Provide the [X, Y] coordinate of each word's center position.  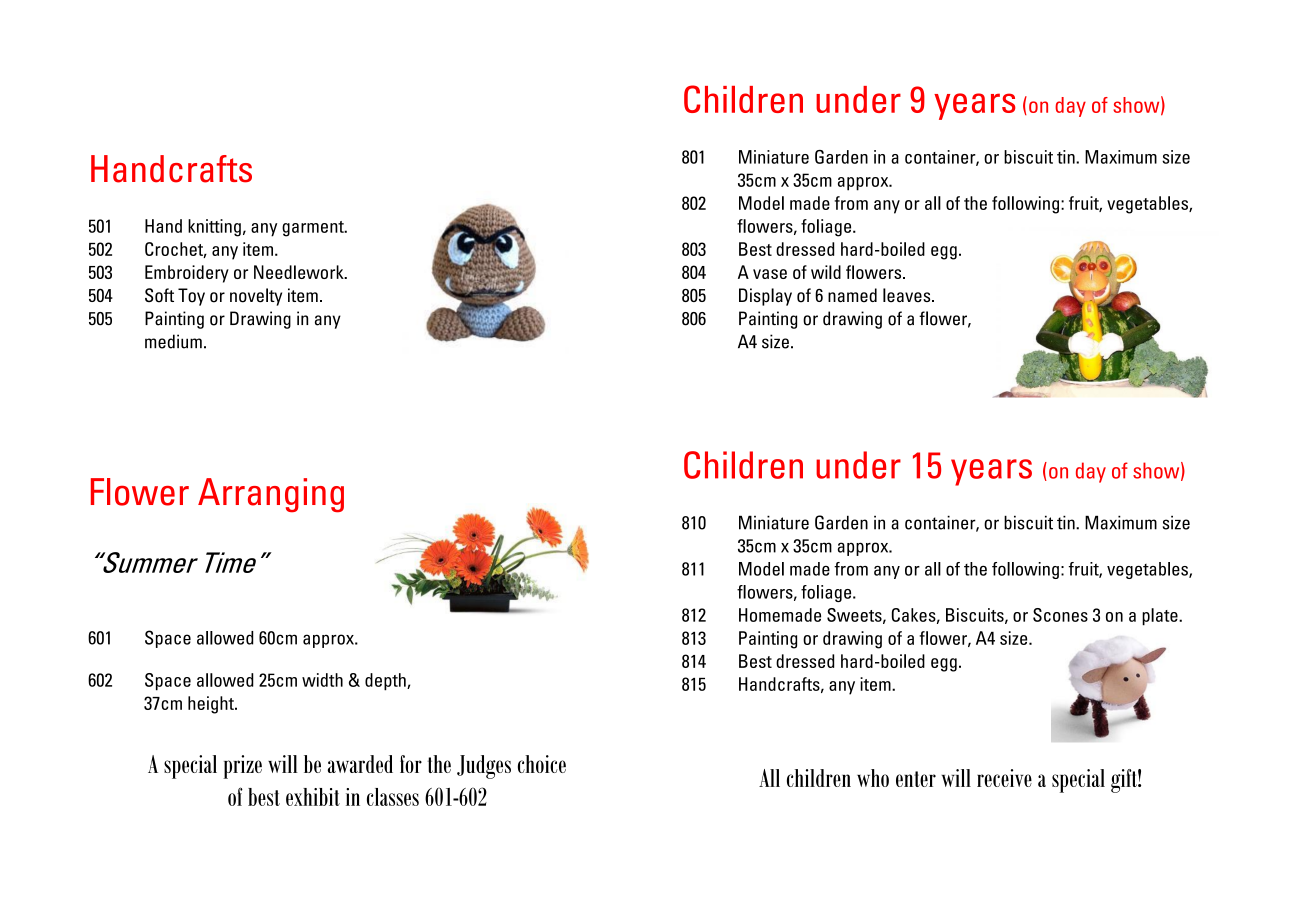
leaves [908, 295]
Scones [1060, 615]
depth [386, 682]
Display [765, 297]
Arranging [271, 495]
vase [770, 274]
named [852, 295]
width [322, 680]
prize [242, 767]
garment [314, 229]
